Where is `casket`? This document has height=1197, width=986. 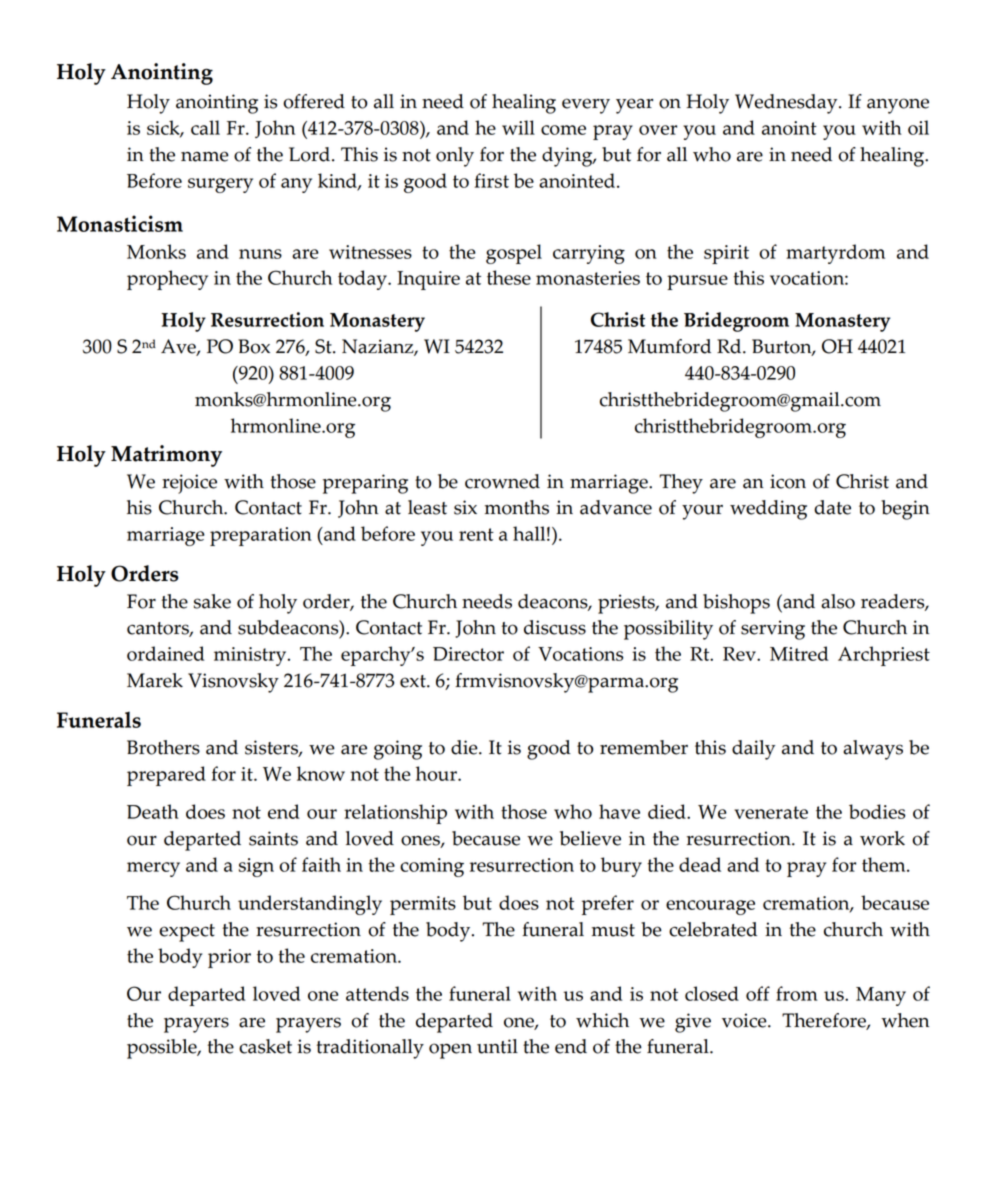
casket is located at coordinates (265, 1046).
